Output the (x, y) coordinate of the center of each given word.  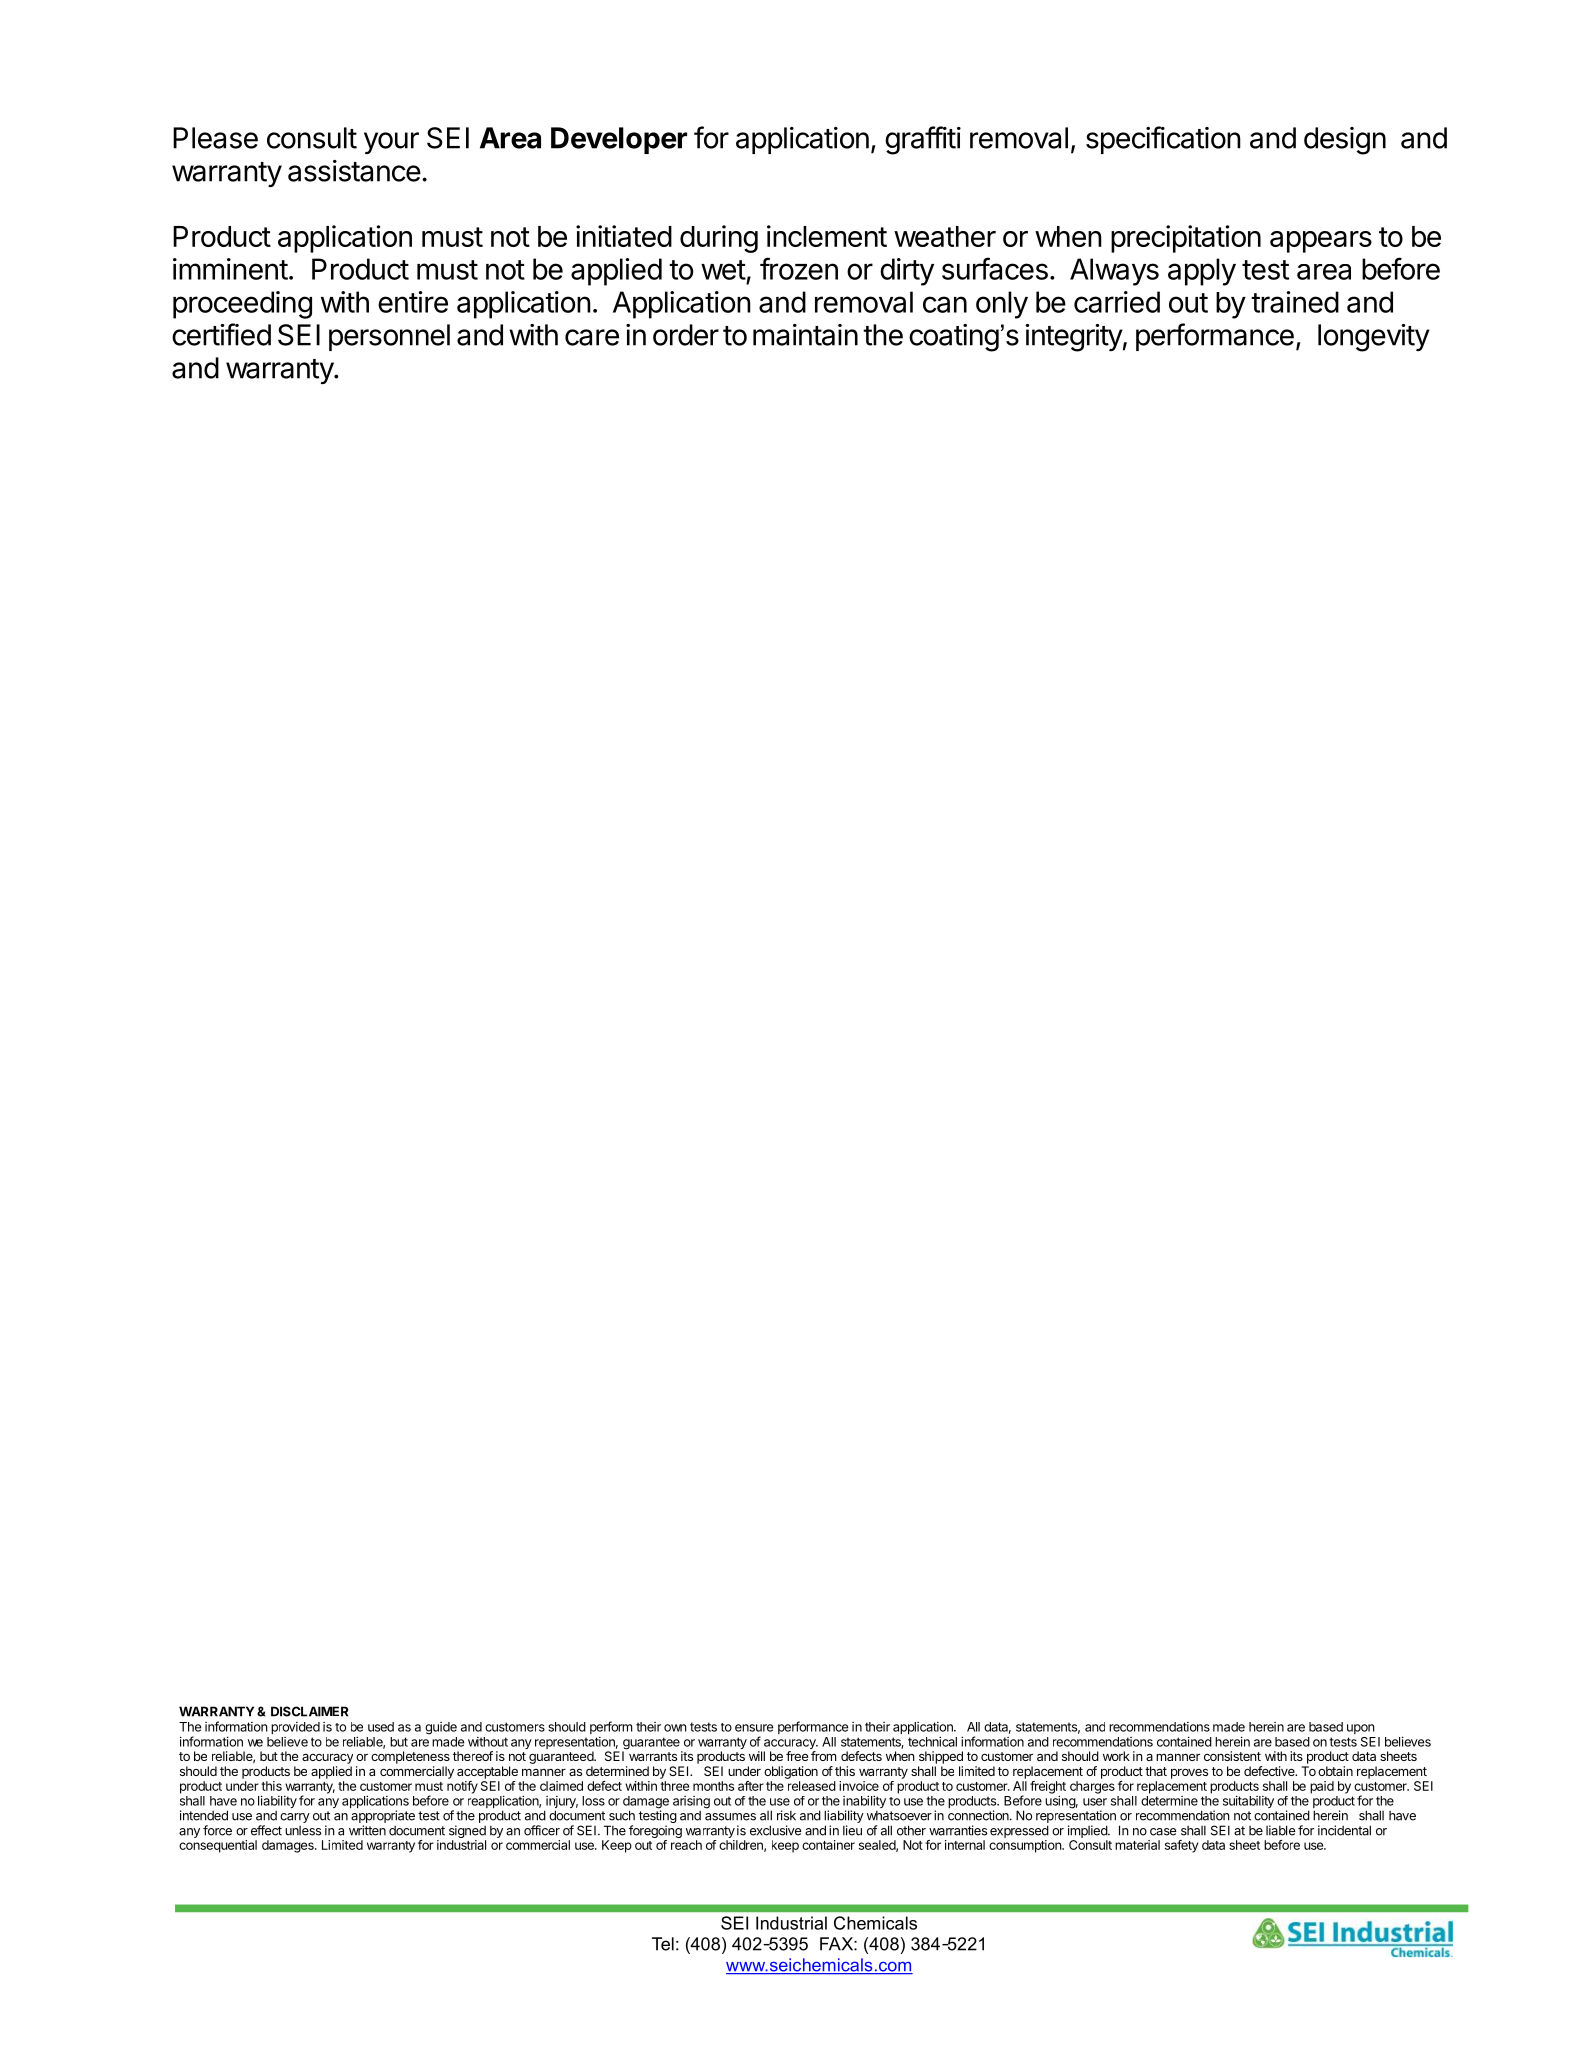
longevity (1374, 338)
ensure (754, 1728)
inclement (827, 236)
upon (1361, 1729)
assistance (354, 171)
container (828, 1845)
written (367, 1830)
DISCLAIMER (309, 1711)
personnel (389, 337)
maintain (805, 335)
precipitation (1186, 239)
